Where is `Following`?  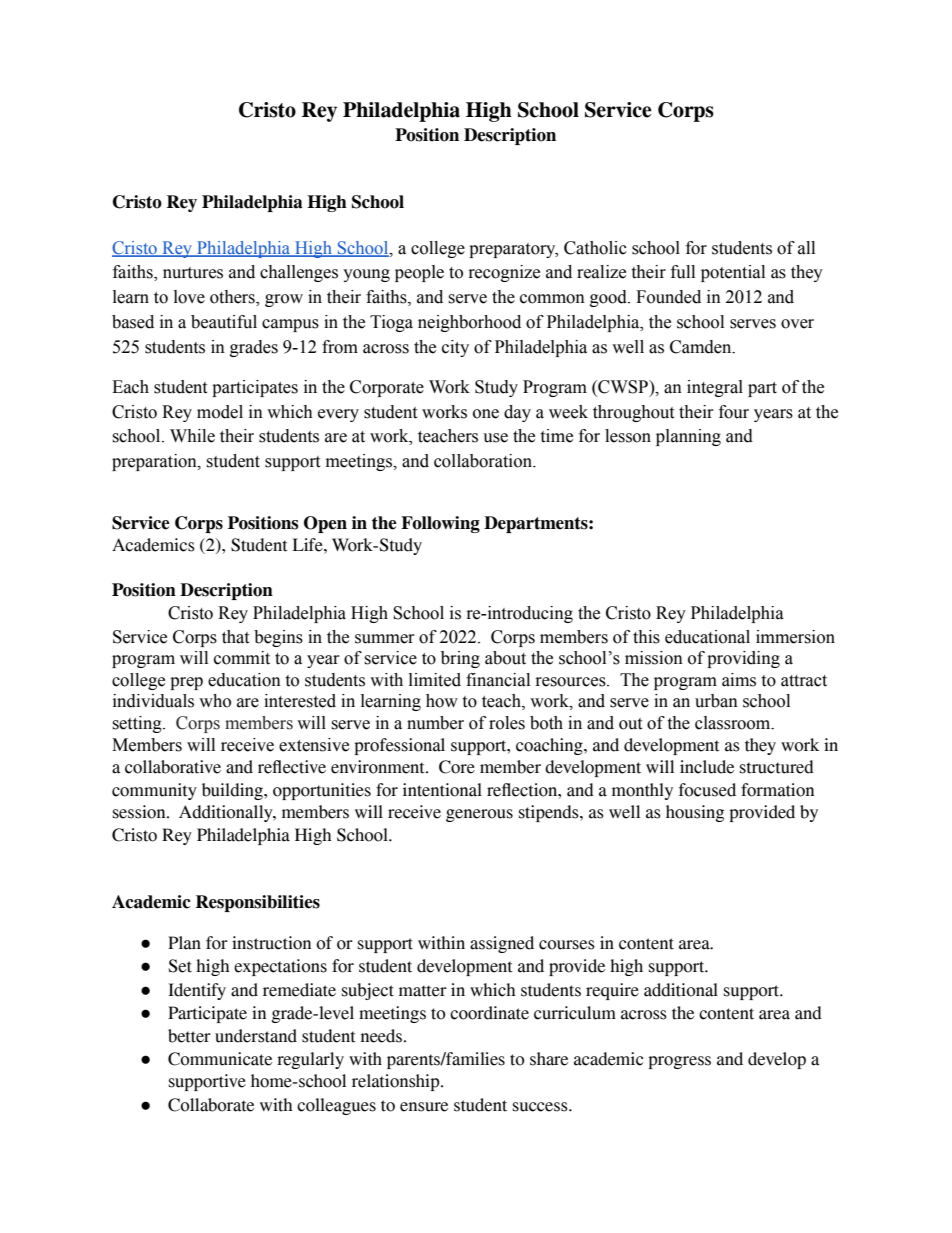 Following is located at coordinates (440, 524).
